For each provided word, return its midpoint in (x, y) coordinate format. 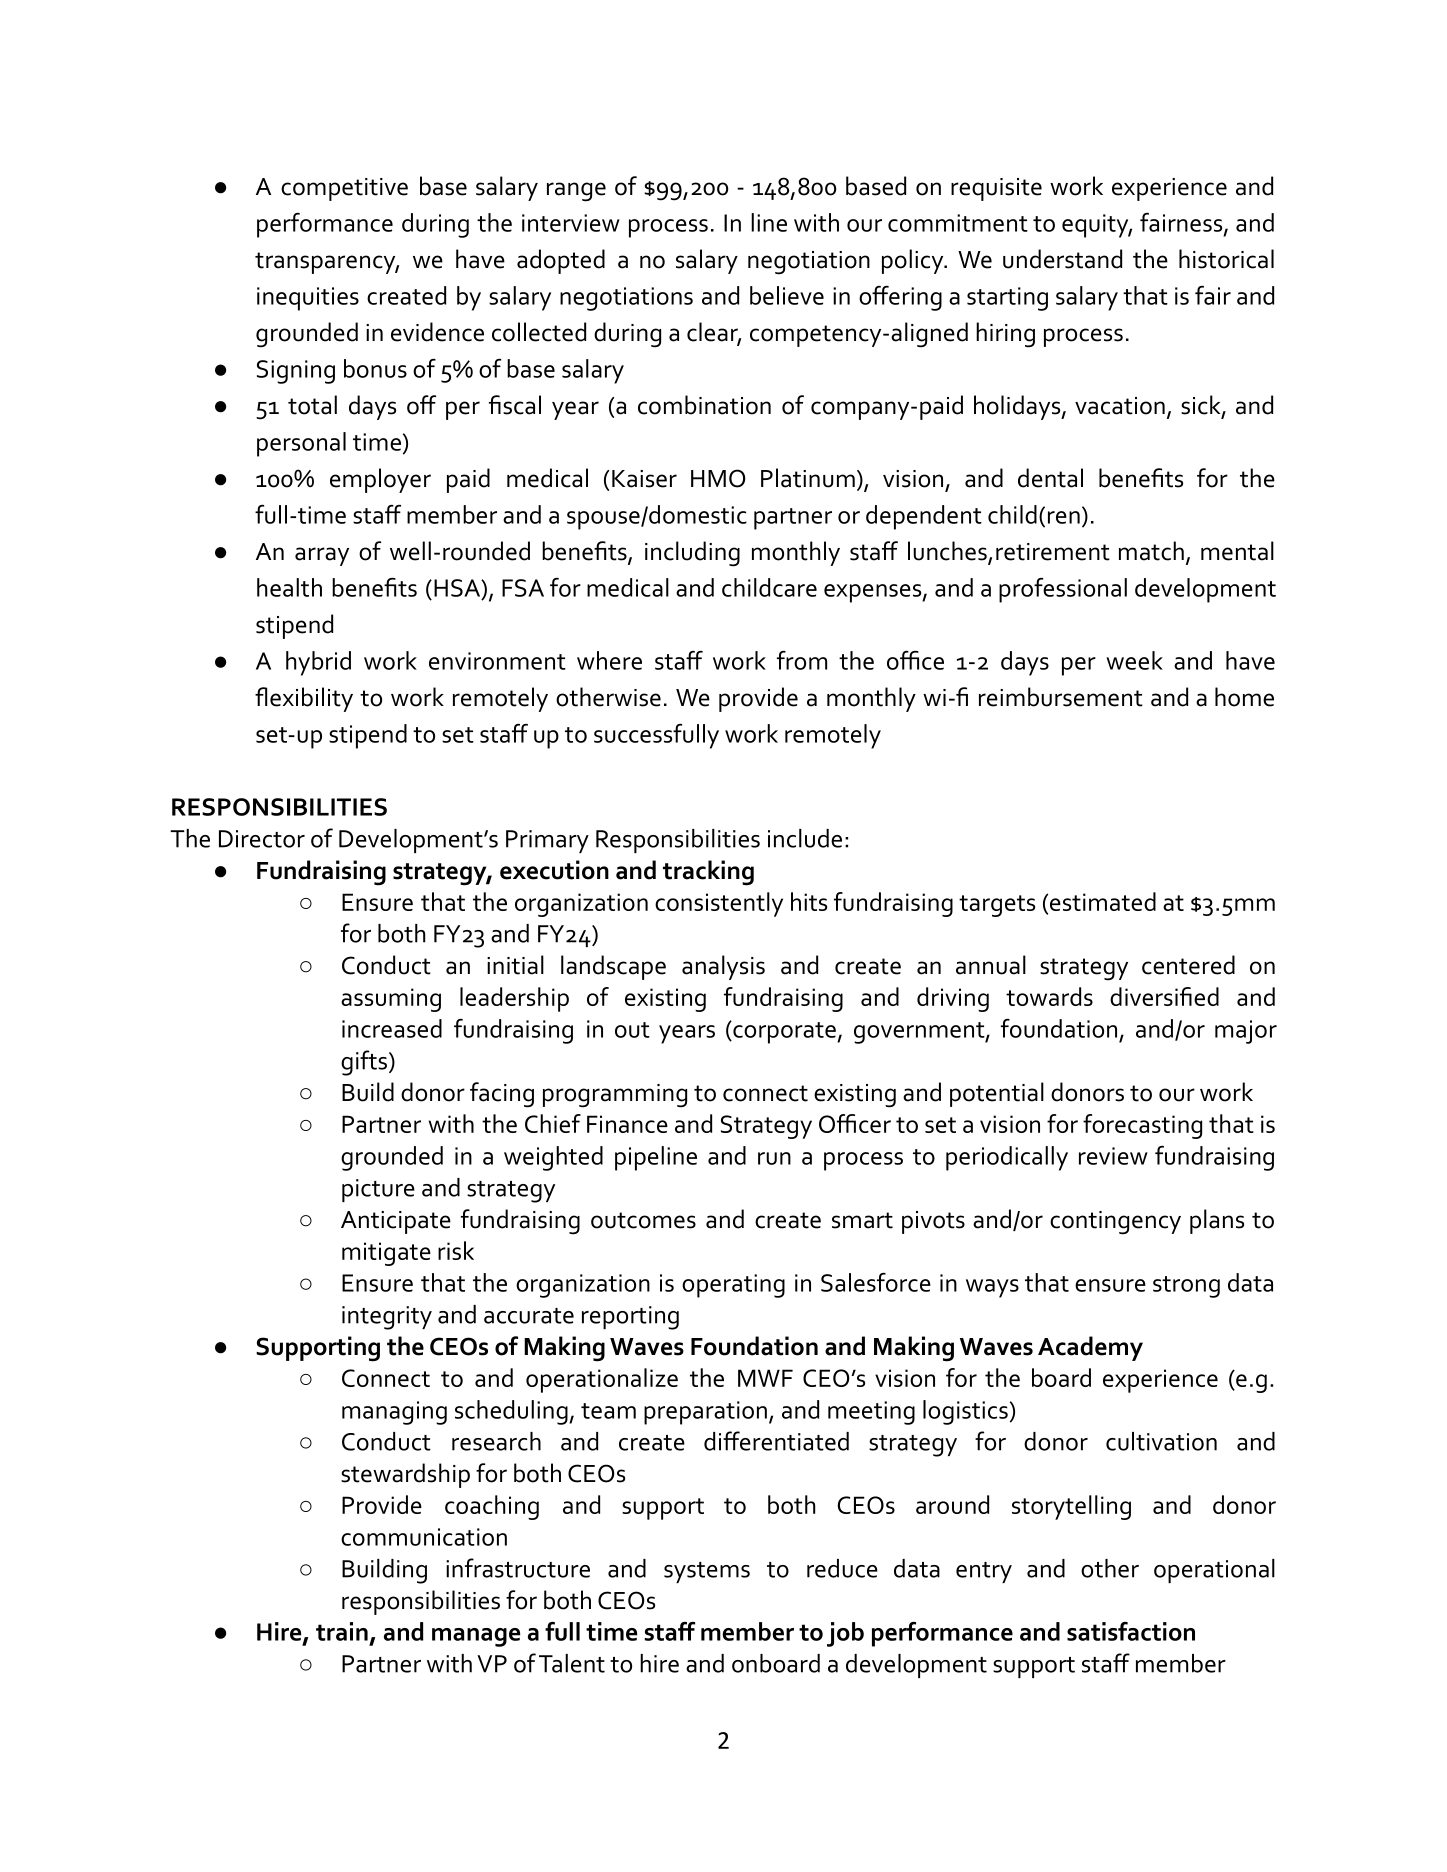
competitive (344, 189)
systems (707, 1572)
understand (1062, 259)
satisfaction (1131, 1631)
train (342, 1631)
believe (787, 295)
